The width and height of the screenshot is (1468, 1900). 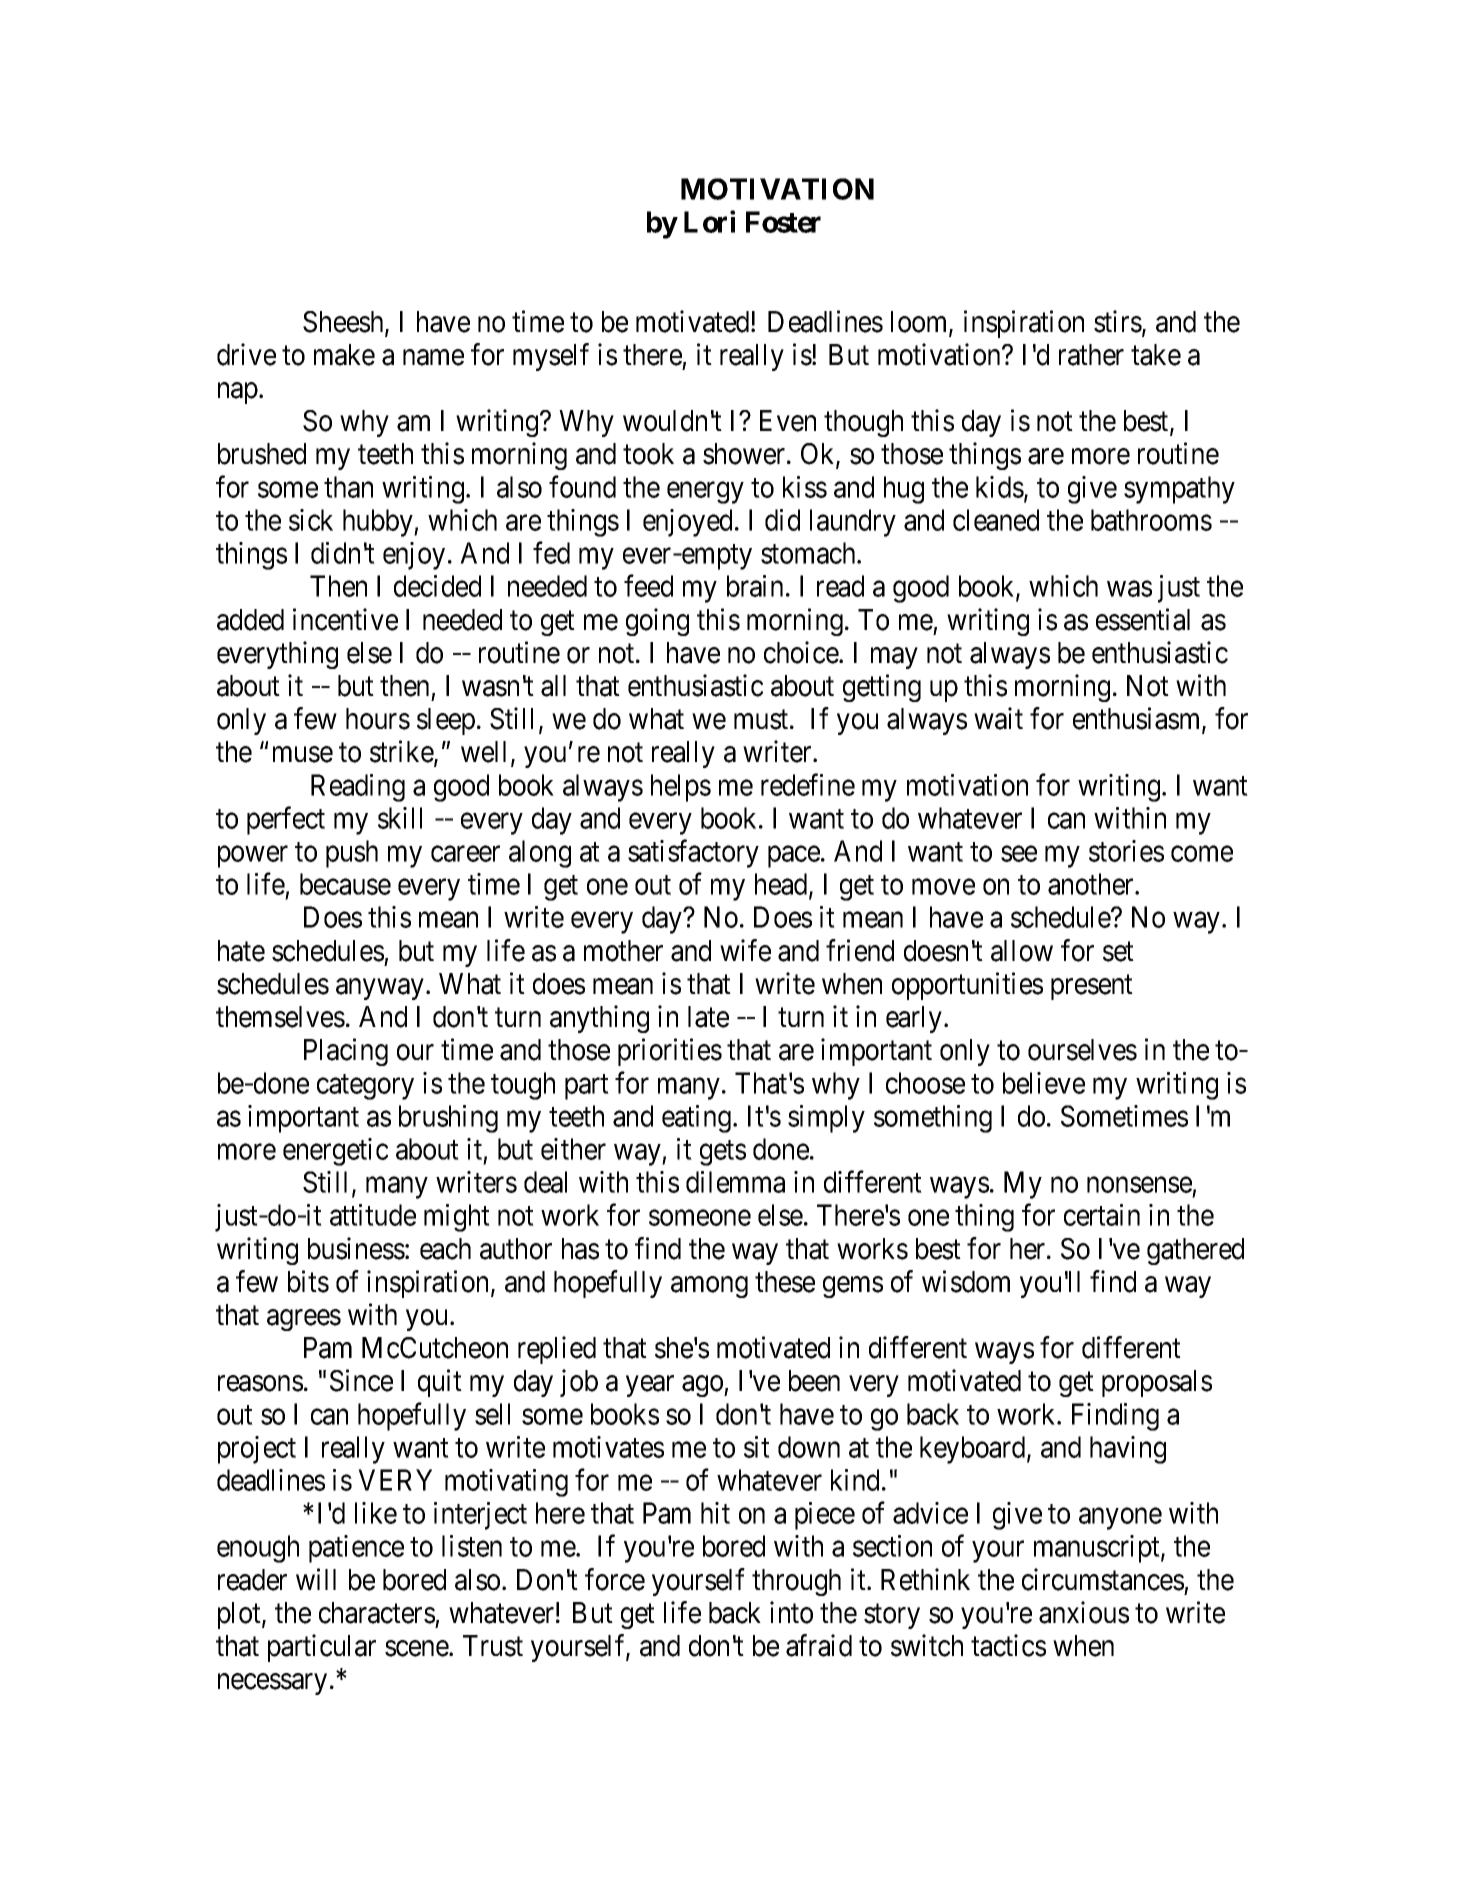 I want to click on skill, so click(x=400, y=818).
